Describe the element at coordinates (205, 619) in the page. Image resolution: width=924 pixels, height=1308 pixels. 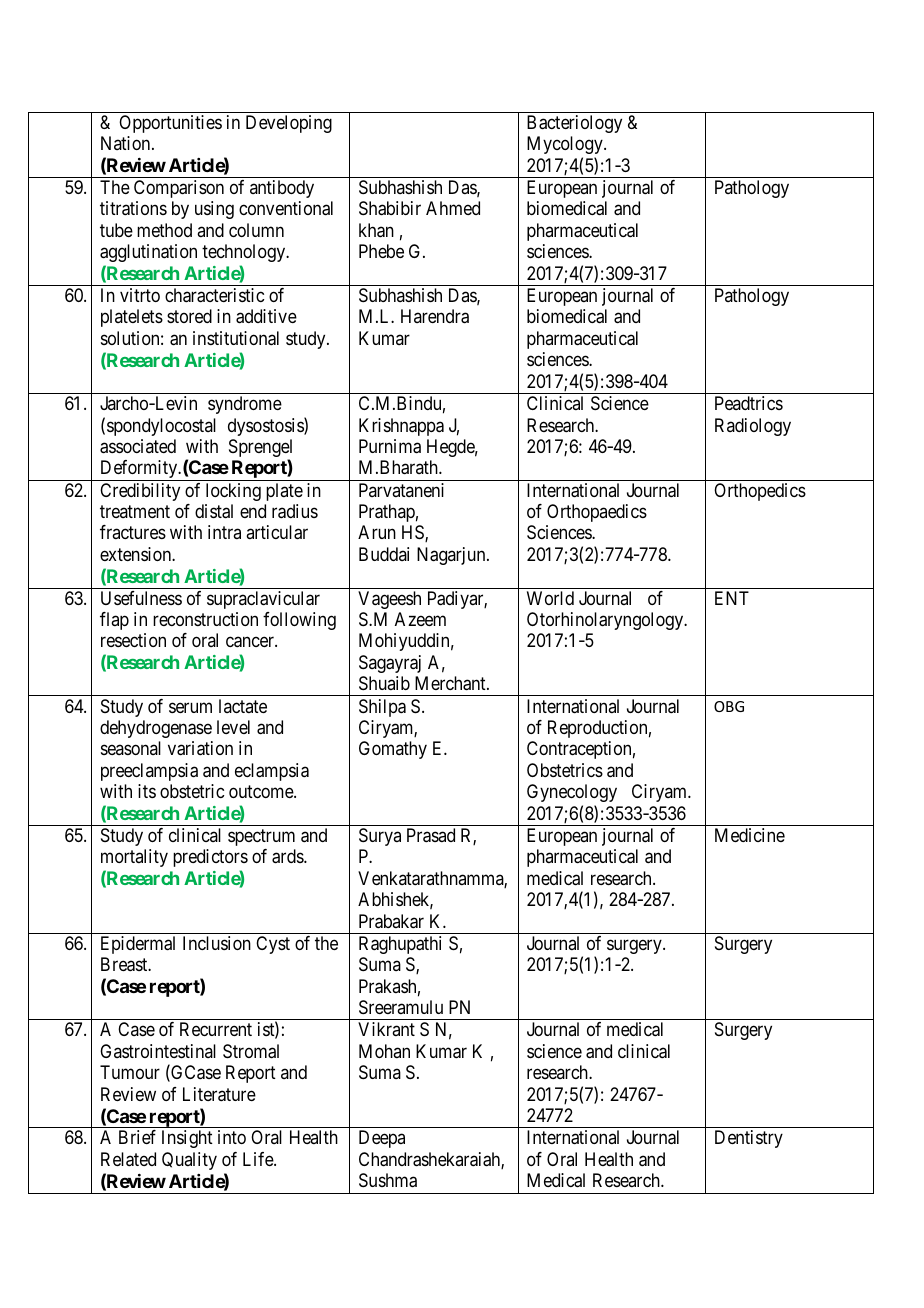
I see `reconstruction` at that location.
